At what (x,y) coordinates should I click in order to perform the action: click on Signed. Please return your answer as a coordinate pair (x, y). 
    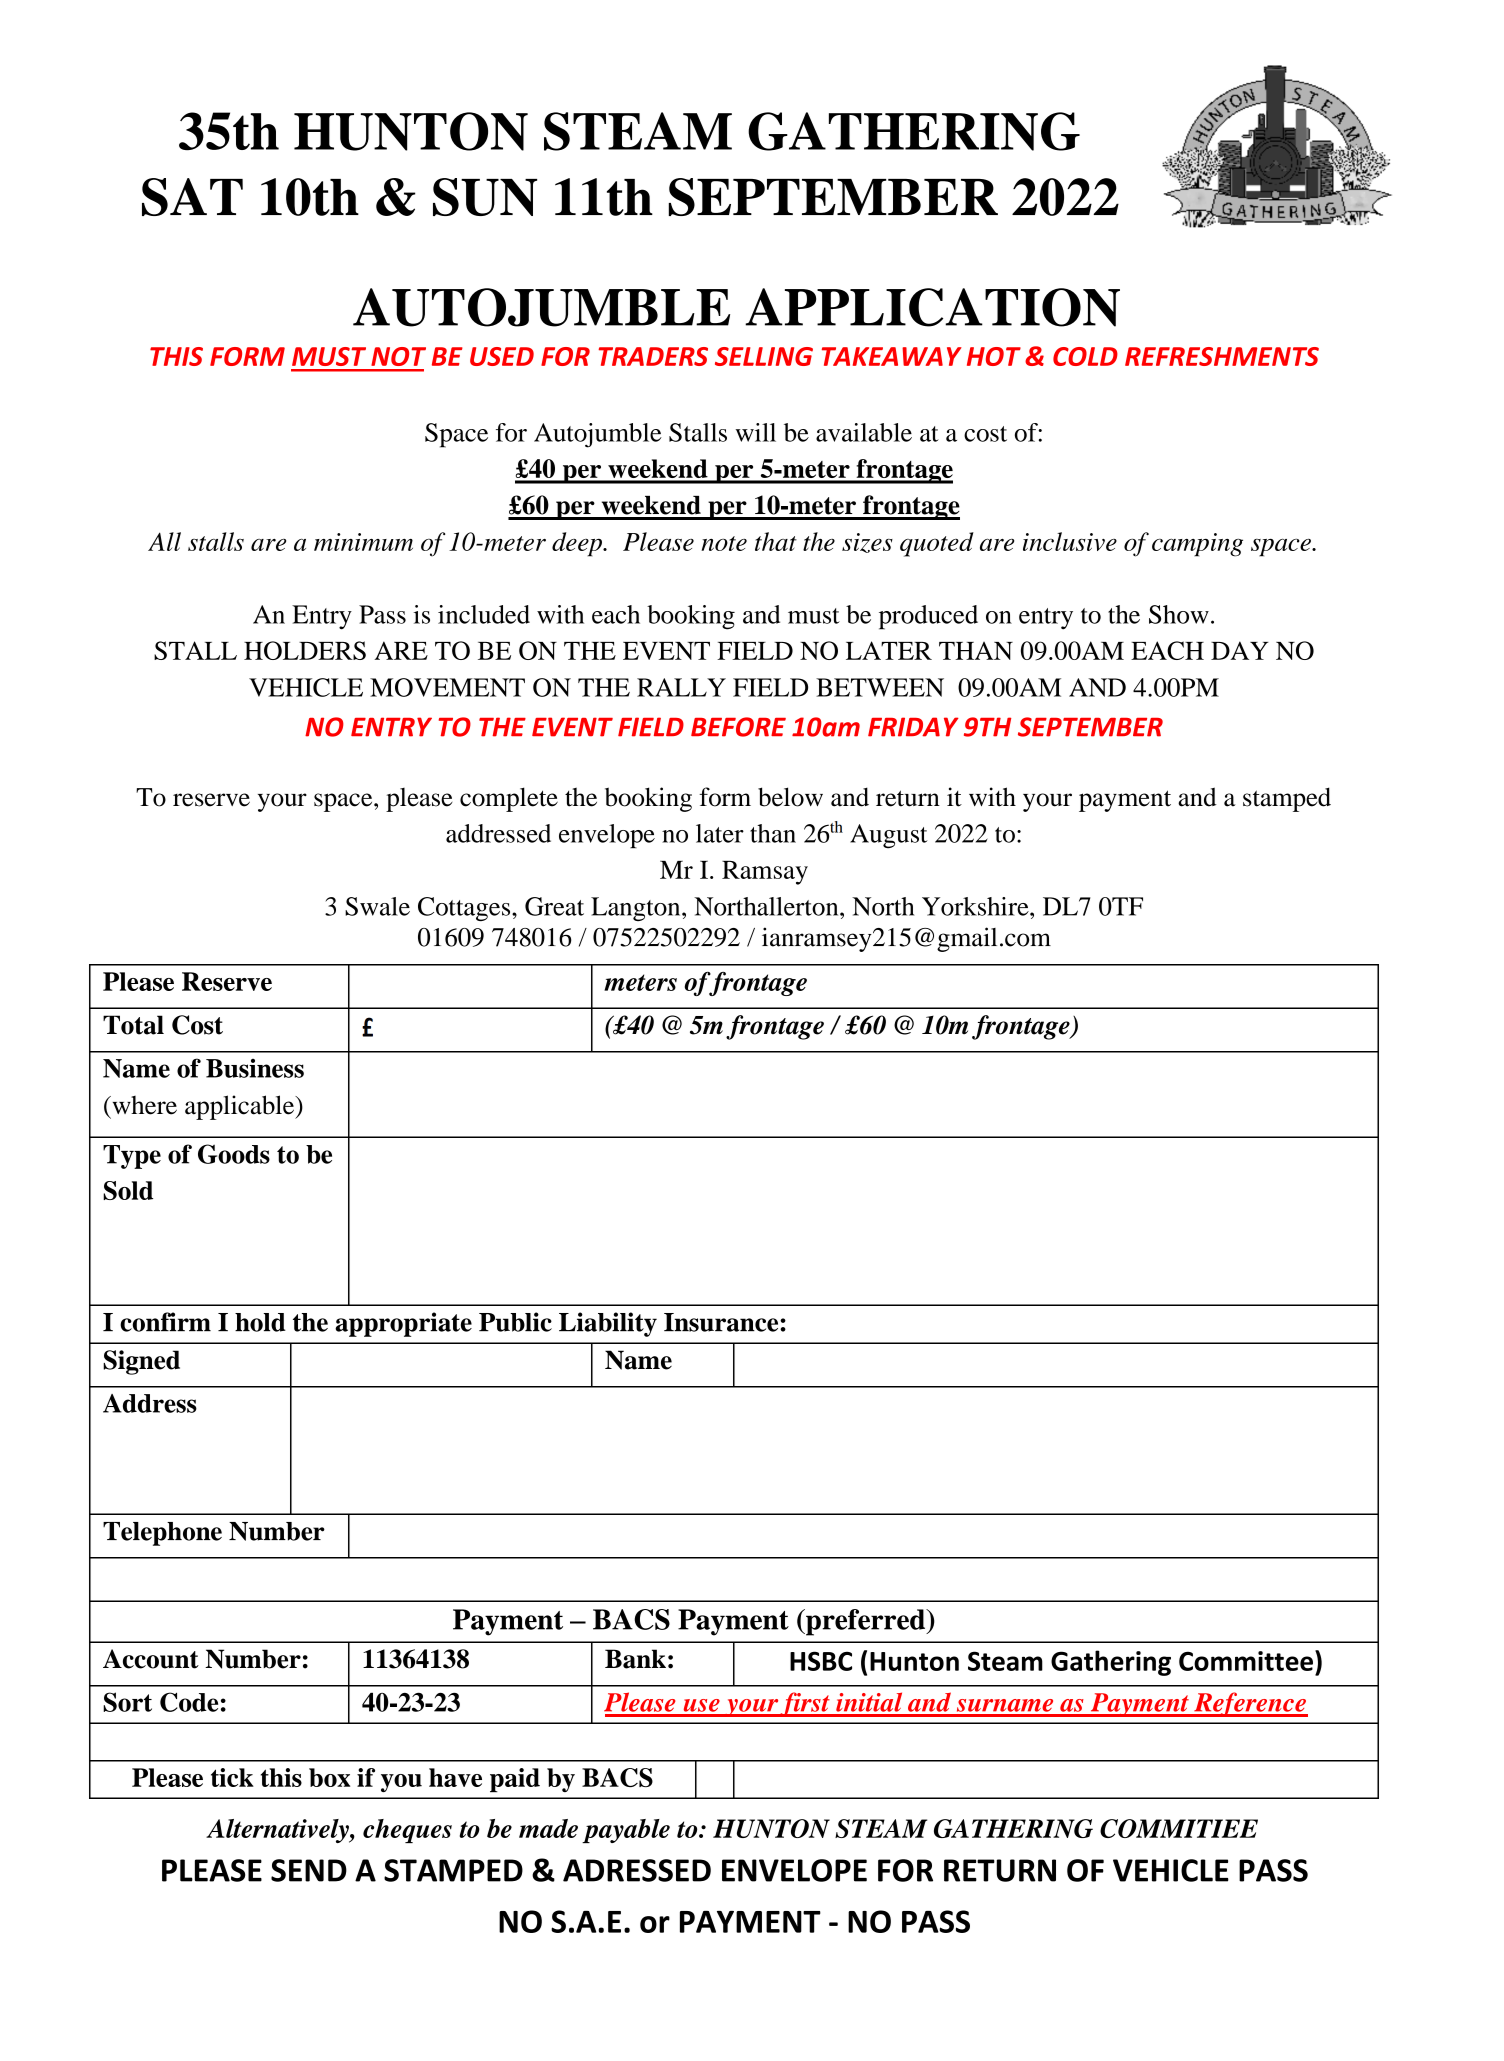
    Looking at the image, I should click on (141, 1362).
